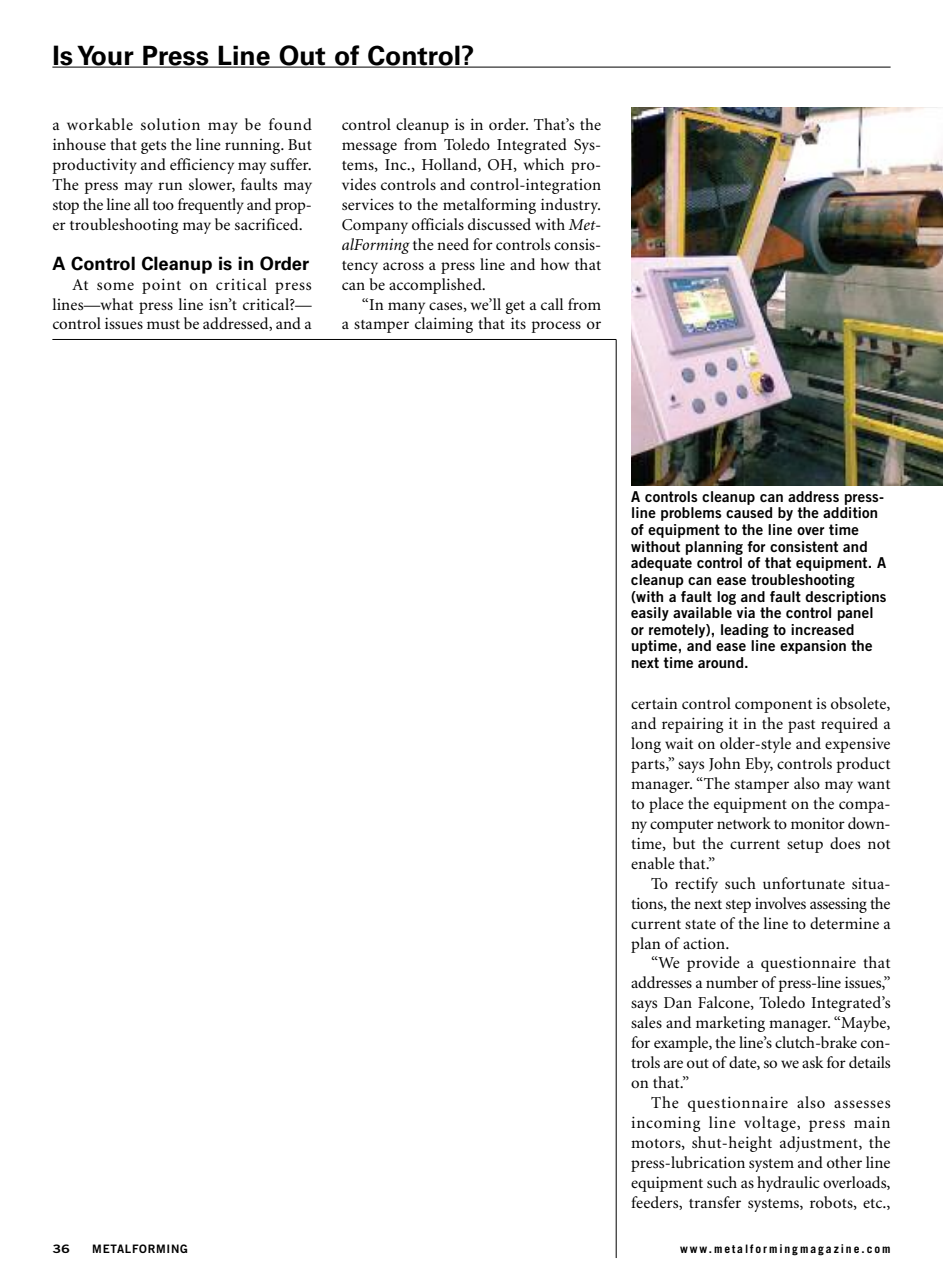 The image size is (943, 1288). I want to click on enable, so click(653, 863).
